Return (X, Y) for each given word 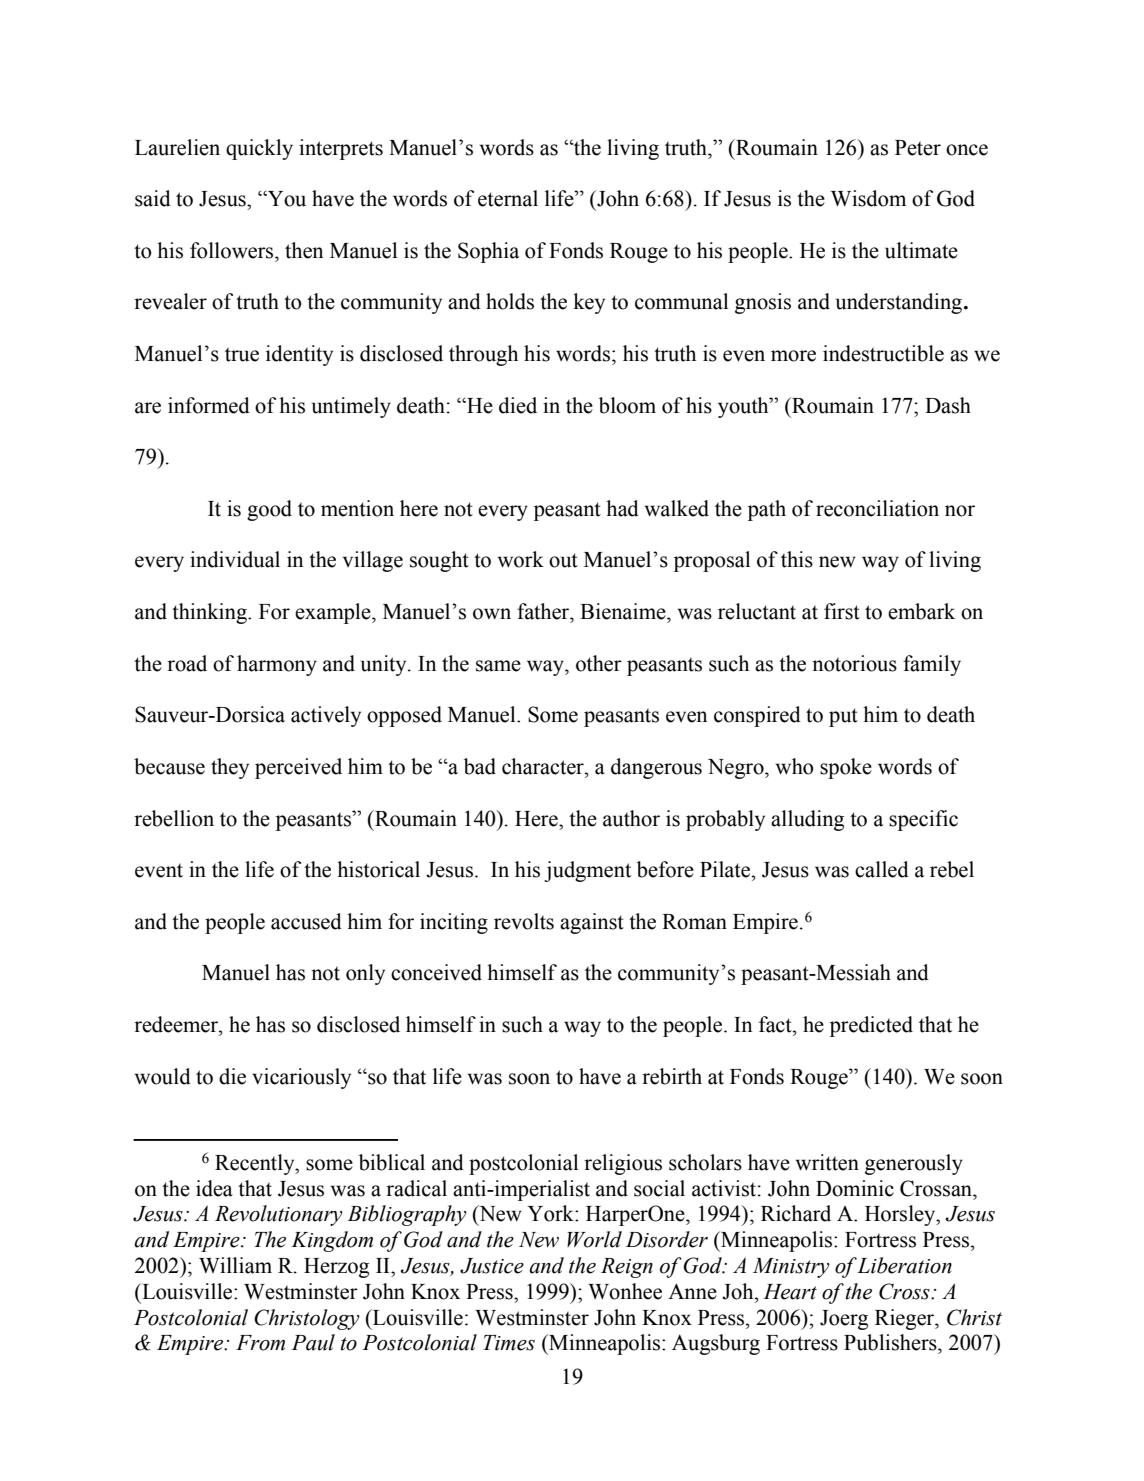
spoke (846, 768)
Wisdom (868, 198)
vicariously (301, 1078)
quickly (259, 149)
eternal (508, 198)
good (269, 510)
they (230, 768)
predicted (871, 1026)
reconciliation (877, 508)
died (518, 405)
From (260, 1343)
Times (509, 1343)
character (544, 766)
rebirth (672, 1076)
